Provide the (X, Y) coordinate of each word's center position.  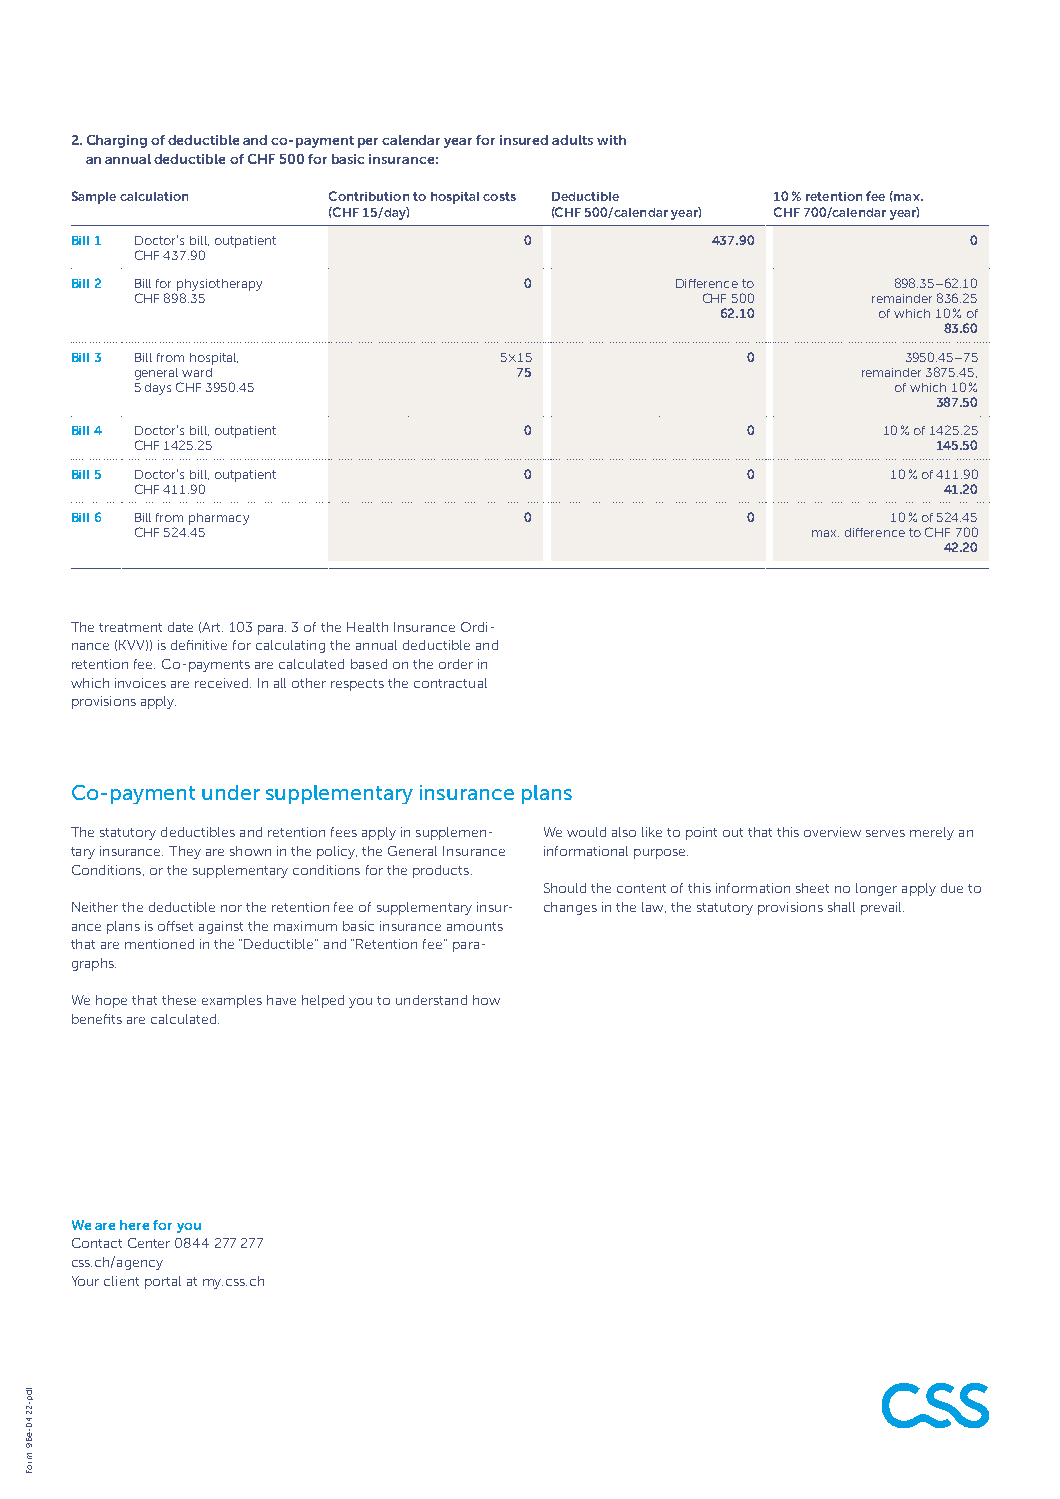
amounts (475, 926)
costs (499, 196)
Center (149, 1243)
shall (841, 907)
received (223, 683)
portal (163, 1282)
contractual (450, 683)
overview (832, 832)
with (611, 140)
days (158, 389)
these (179, 1000)
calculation (154, 196)
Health (367, 627)
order (456, 664)
